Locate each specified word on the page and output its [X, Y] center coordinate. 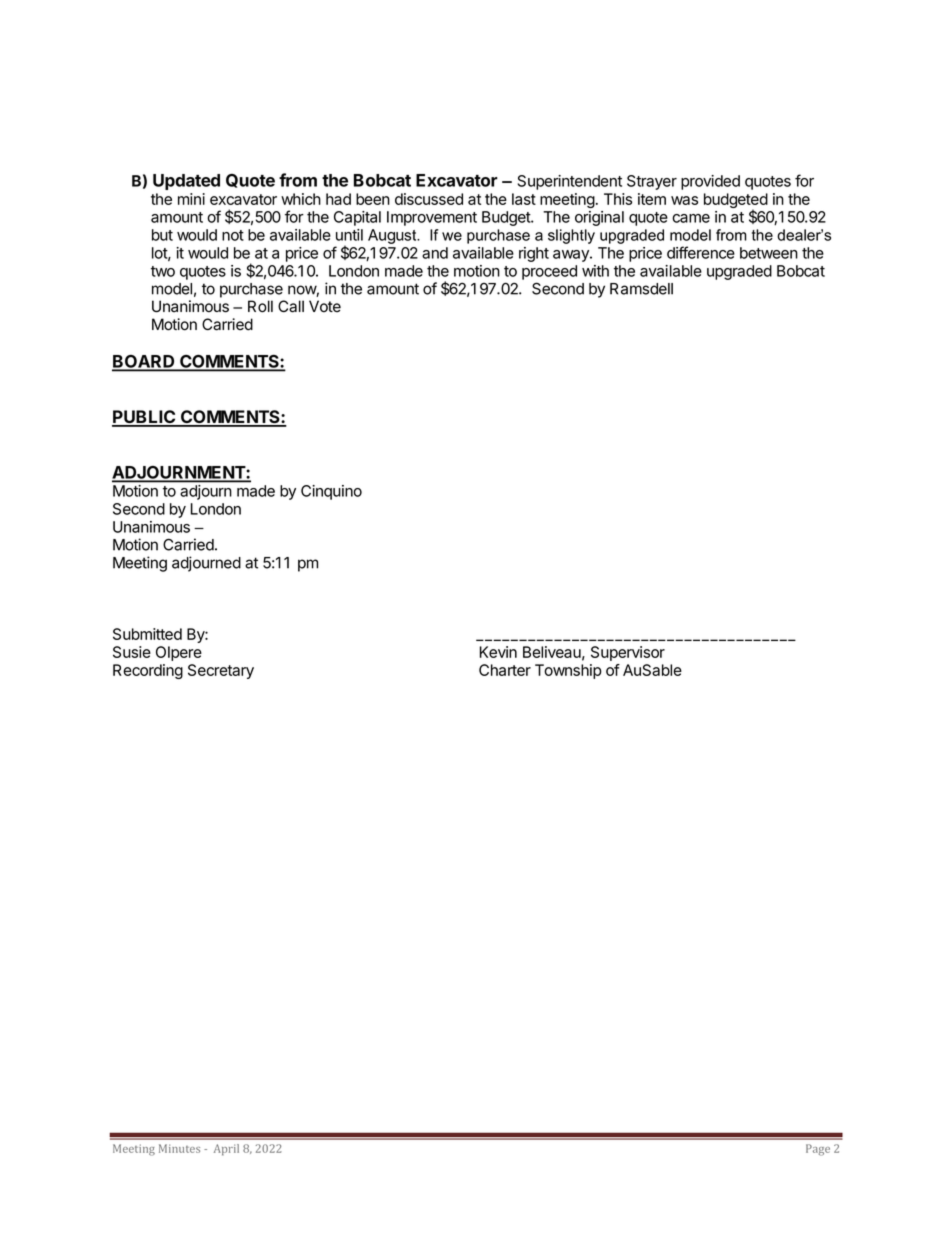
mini [191, 199]
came [691, 218]
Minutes [179, 1148]
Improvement [432, 218]
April [226, 1150]
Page [818, 1150]
